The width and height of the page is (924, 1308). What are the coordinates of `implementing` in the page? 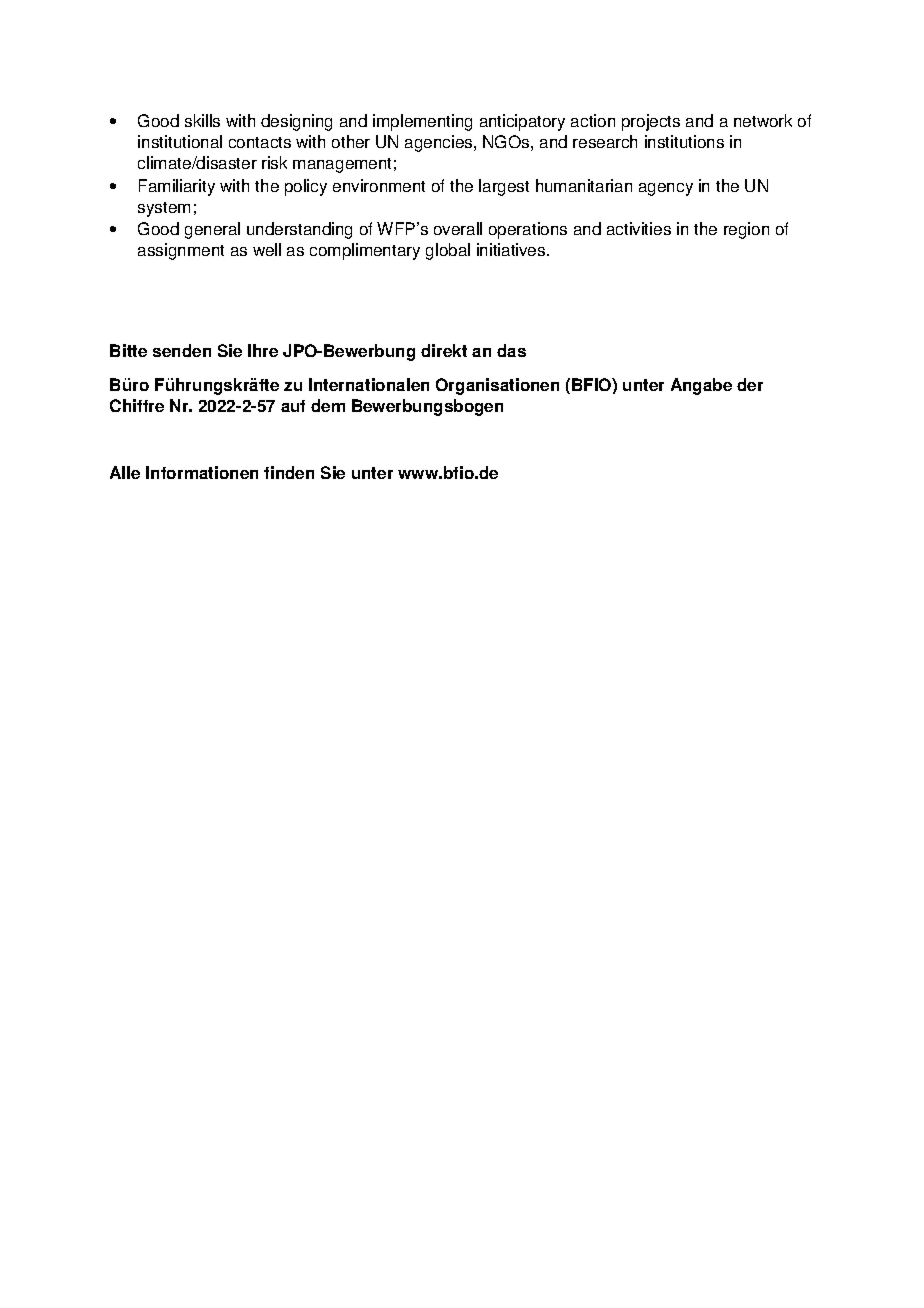 It's located at (422, 122).
